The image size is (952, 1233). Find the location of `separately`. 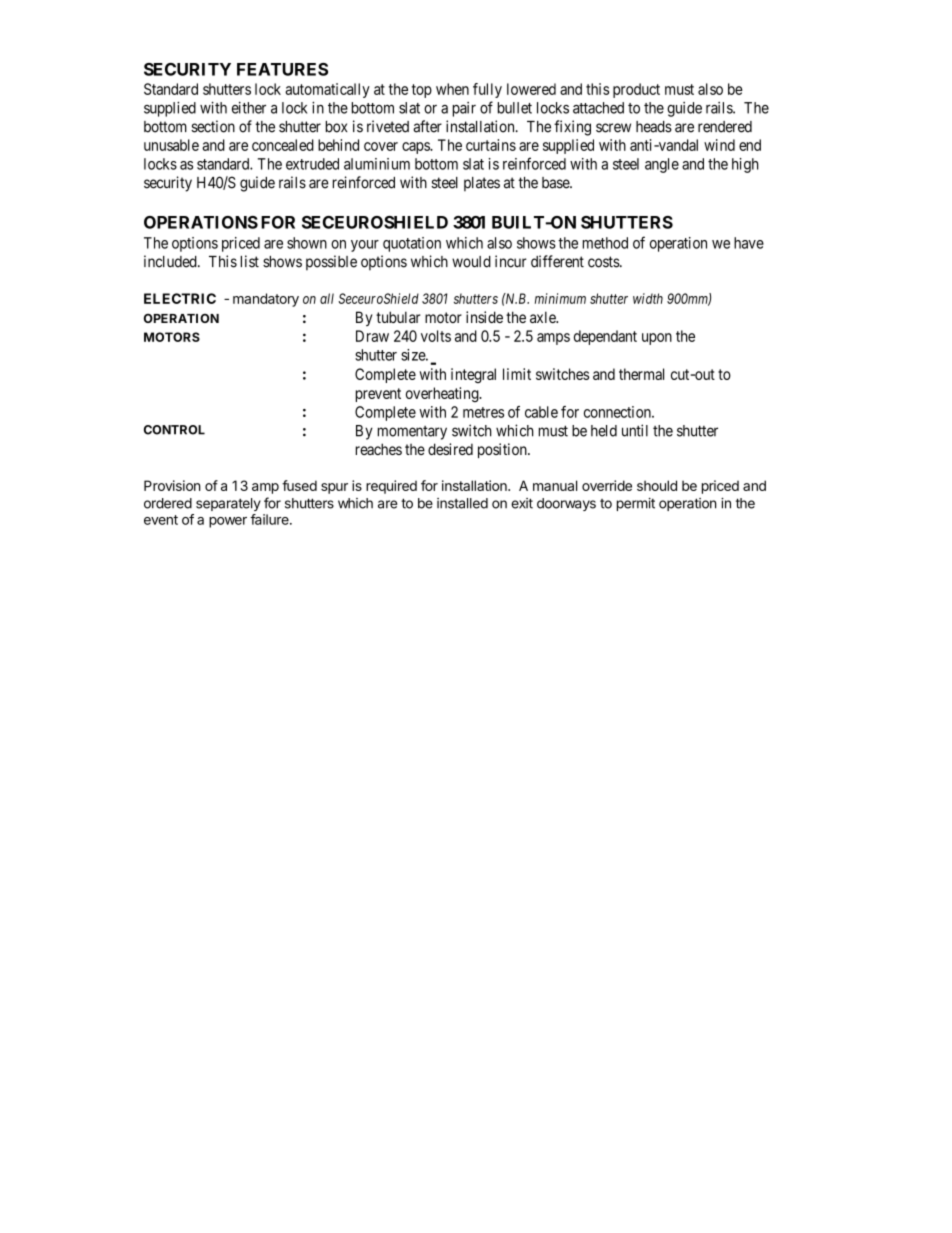

separately is located at coordinates (228, 504).
